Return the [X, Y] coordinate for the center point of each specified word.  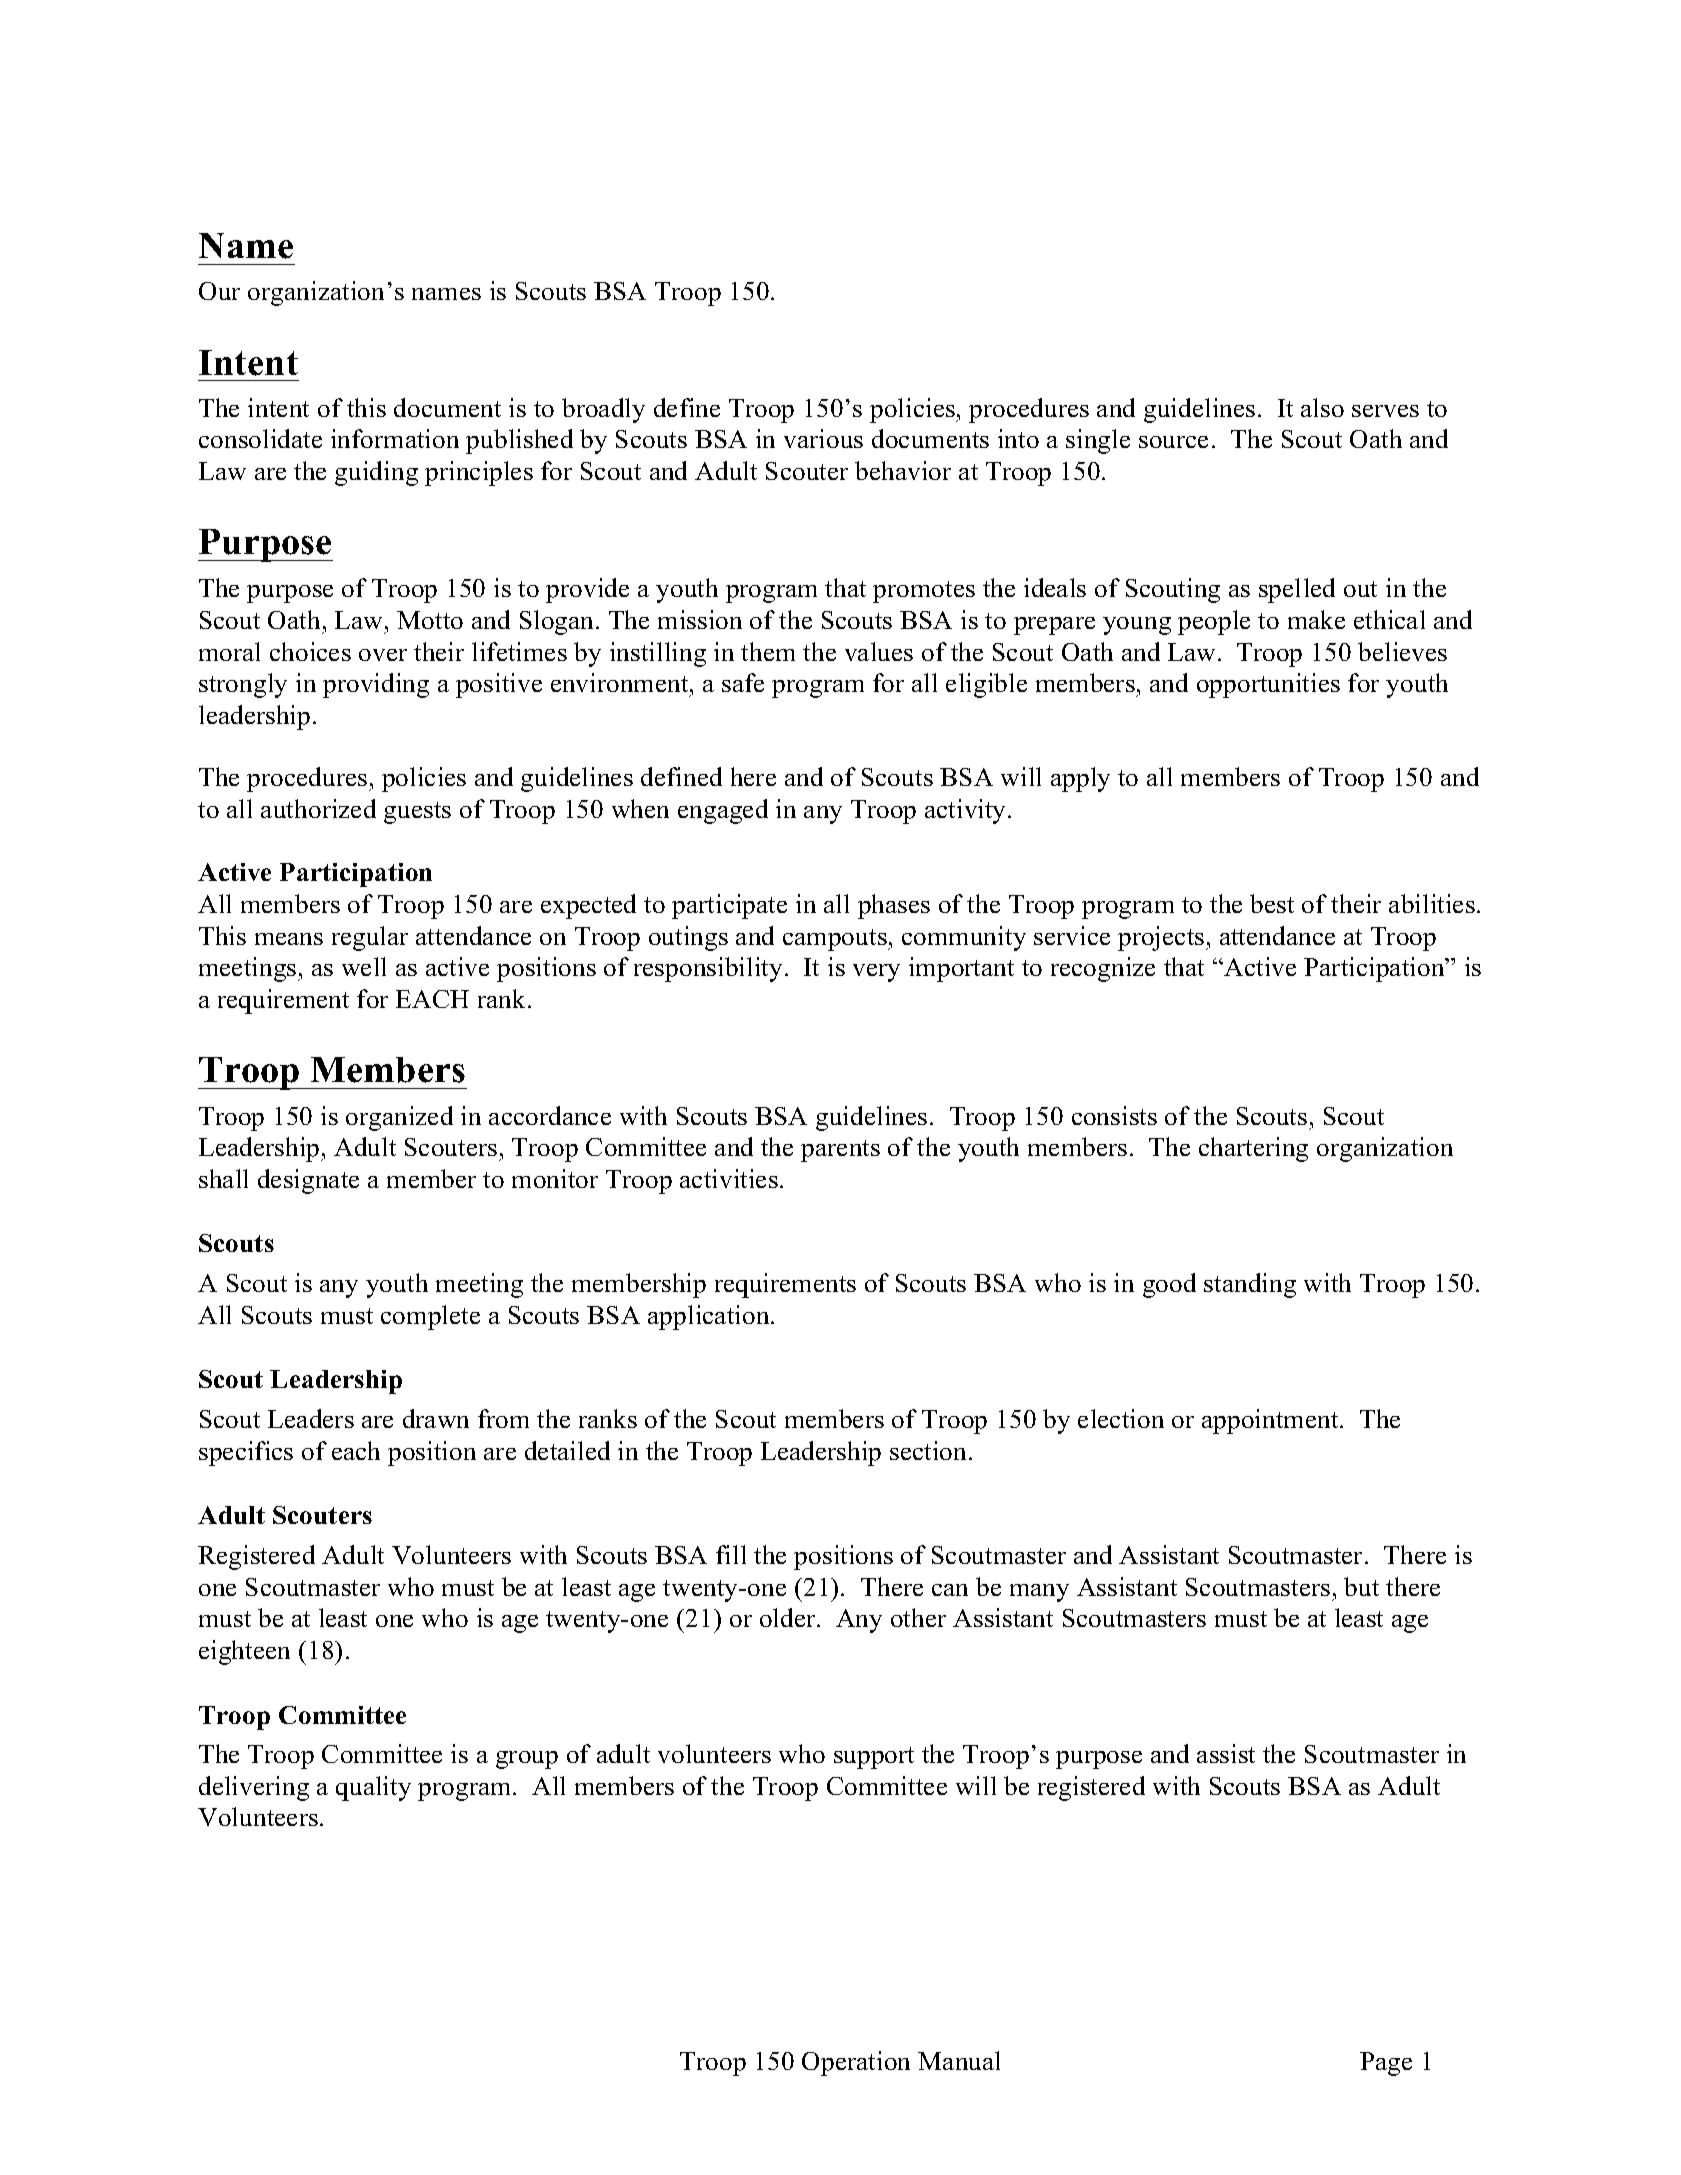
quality [373, 1788]
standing [1250, 1285]
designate [308, 1181]
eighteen [244, 1652]
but [1361, 1586]
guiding [376, 473]
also [1322, 407]
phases [894, 906]
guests [417, 813]
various [823, 438]
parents [840, 1151]
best [1272, 903]
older [789, 1617]
